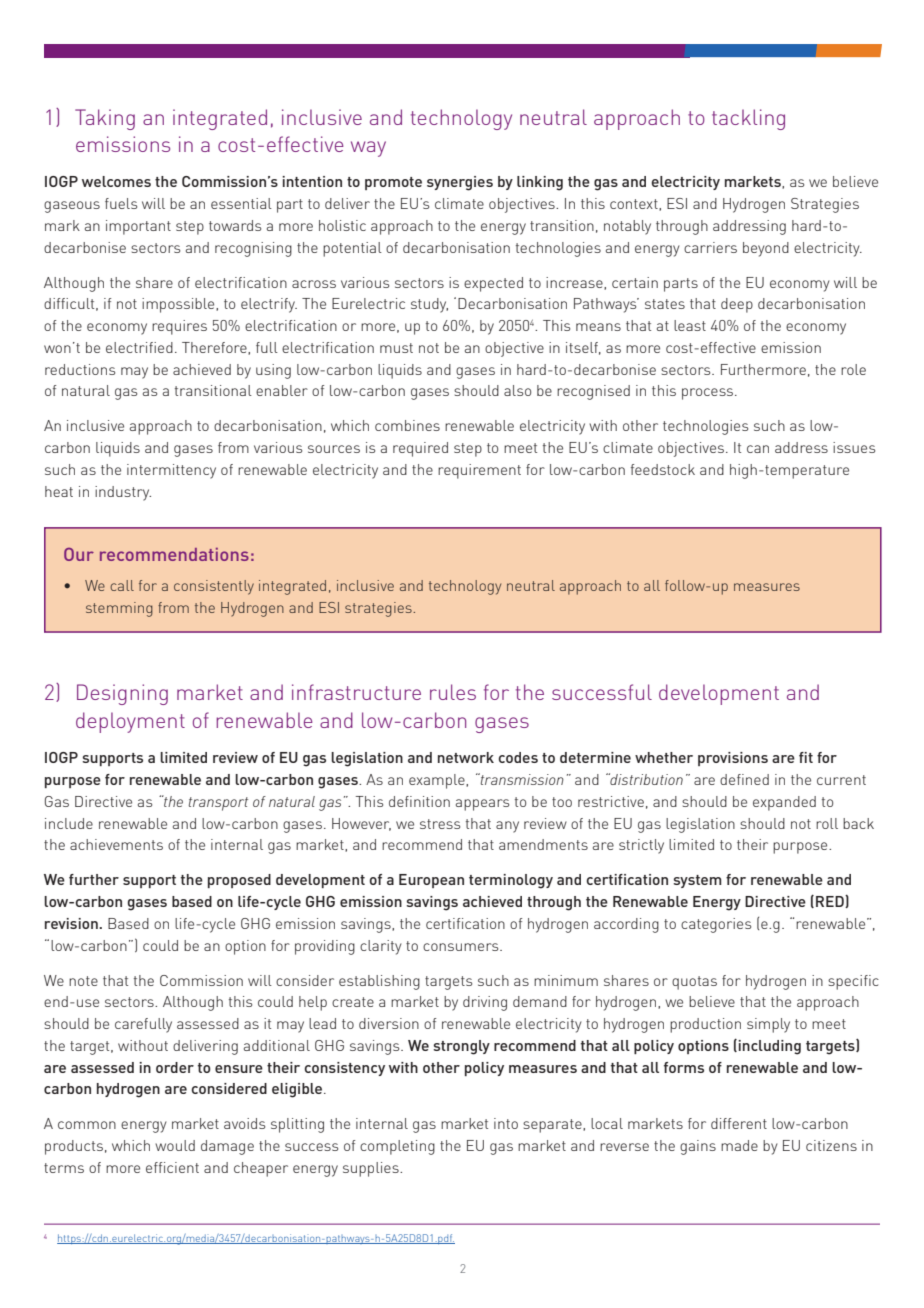  What do you see at coordinates (748, 119) in the page?
I see `tackling` at bounding box center [748, 119].
